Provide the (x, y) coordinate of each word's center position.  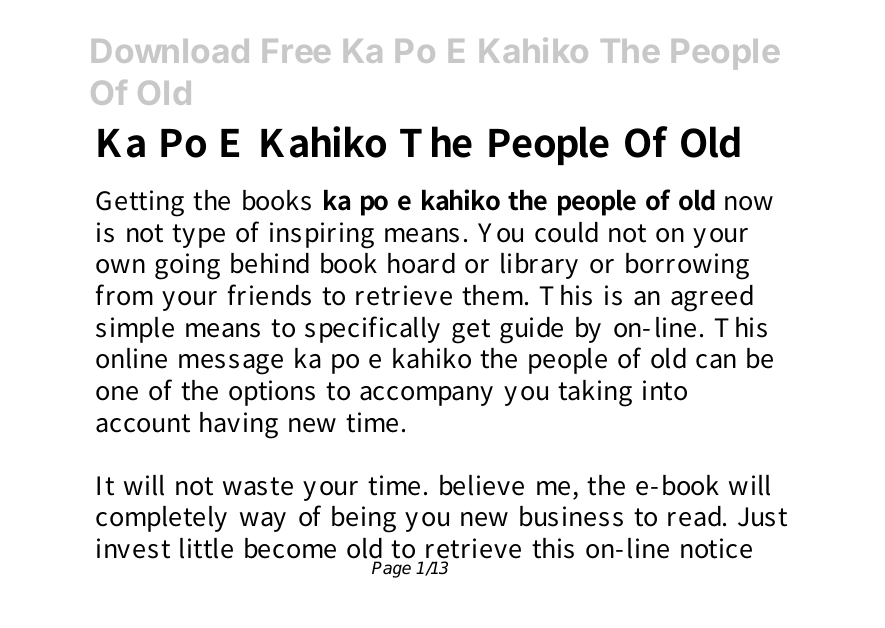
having (239, 425)
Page (391, 569)
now (749, 203)
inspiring (322, 235)
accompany (426, 396)
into (665, 390)
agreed (712, 298)
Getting (140, 203)
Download (170, 51)
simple (135, 330)
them (495, 295)
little (206, 548)
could (566, 232)
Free (296, 51)
